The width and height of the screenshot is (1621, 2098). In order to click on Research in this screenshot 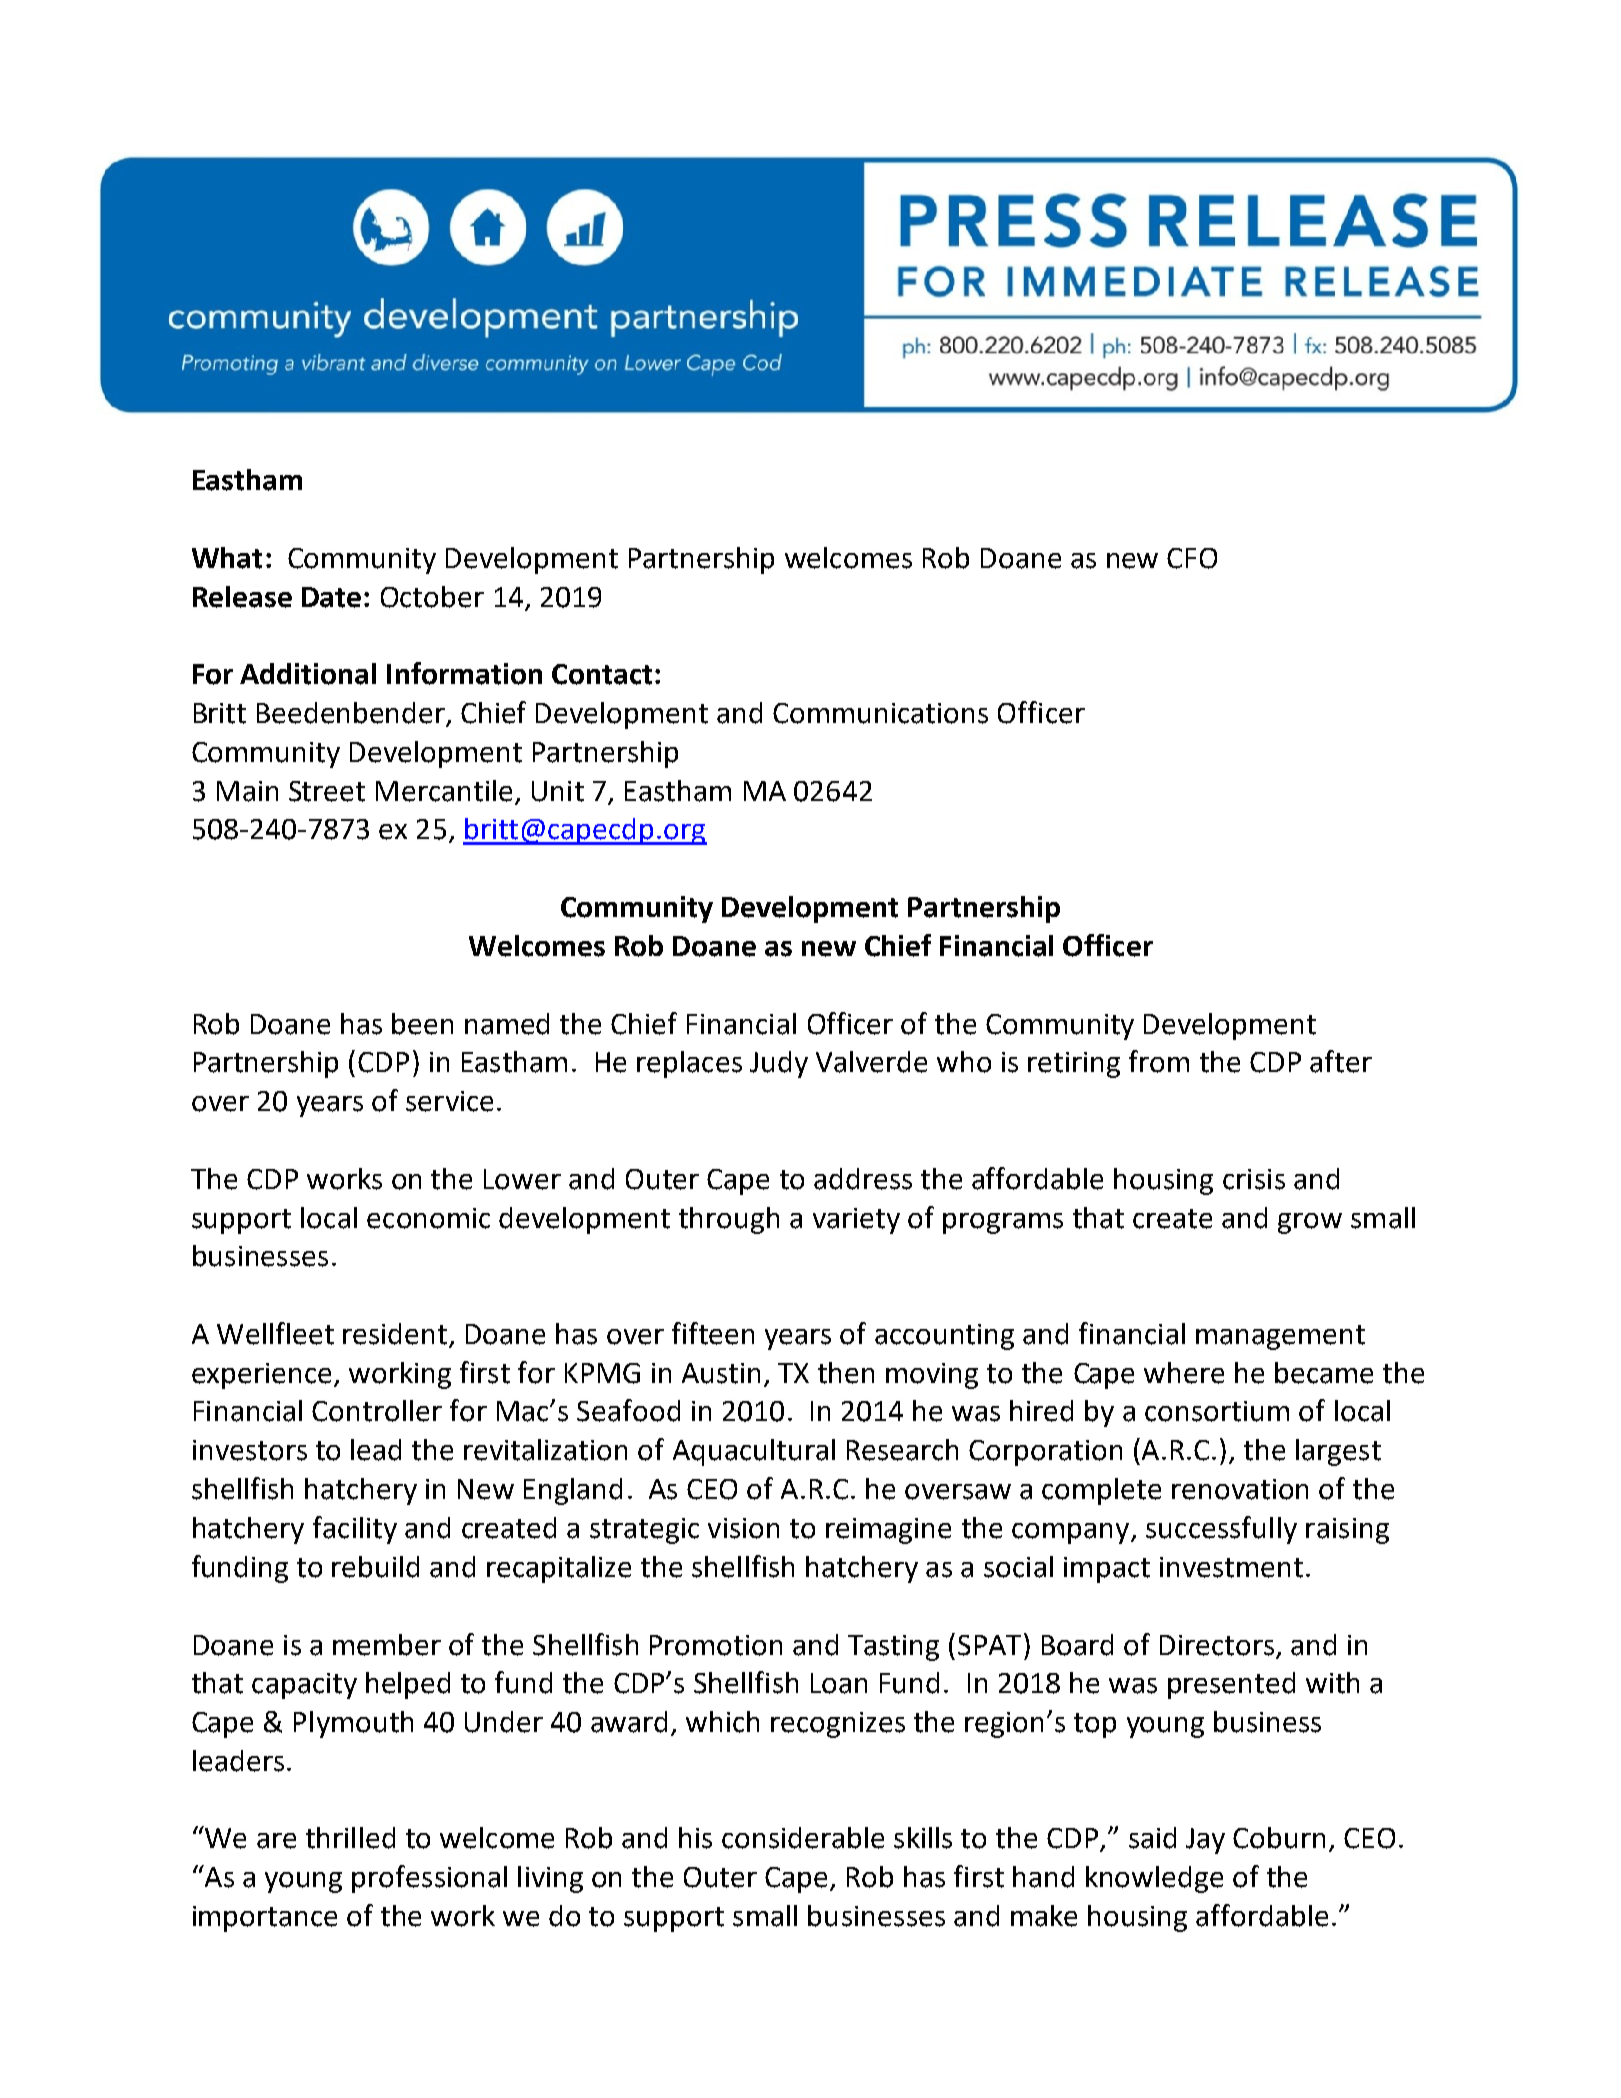, I will do `click(902, 1450)`.
